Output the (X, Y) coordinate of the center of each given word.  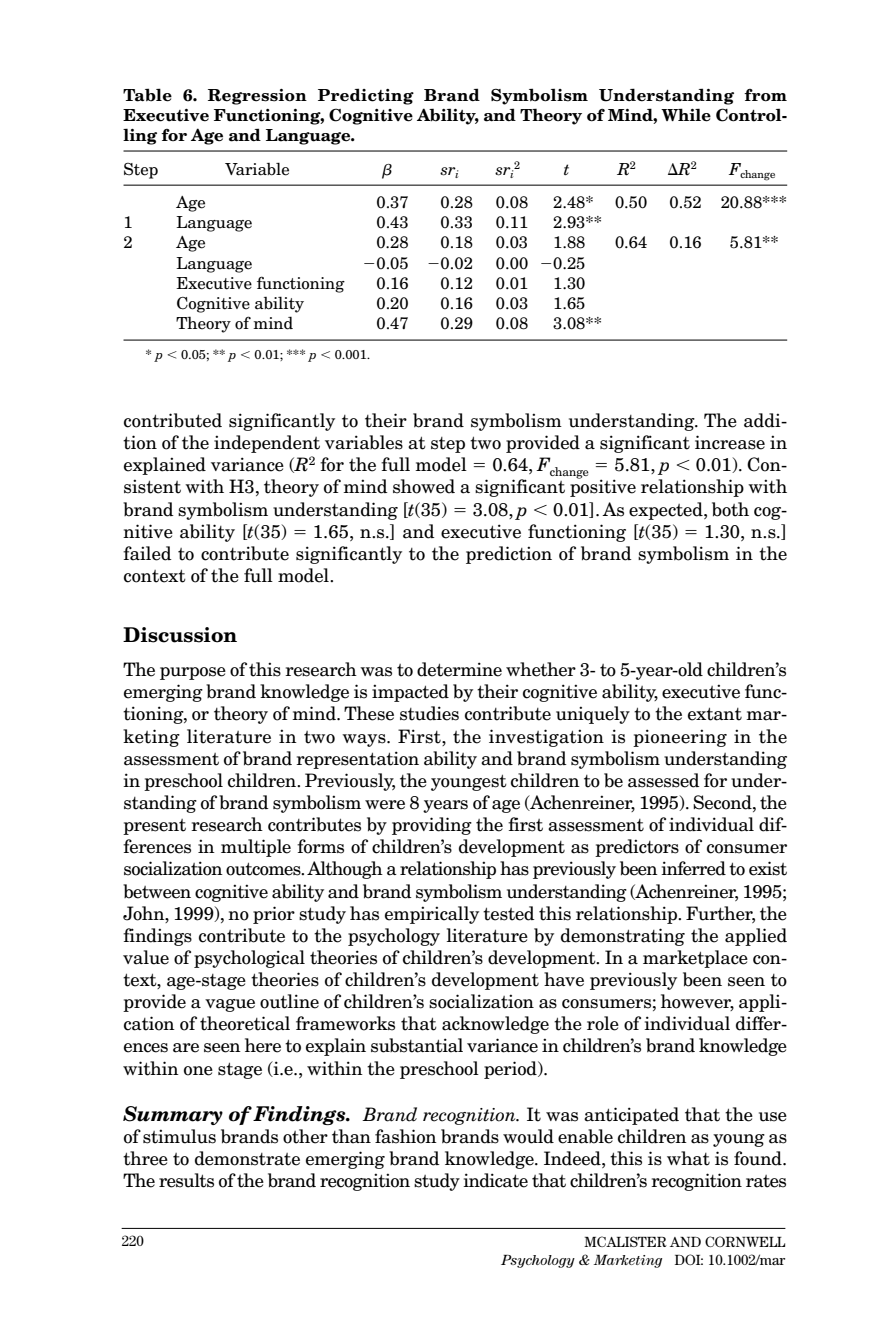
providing (432, 826)
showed (424, 486)
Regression (257, 97)
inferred (693, 868)
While (686, 115)
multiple (256, 848)
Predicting (366, 96)
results (186, 1180)
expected (667, 511)
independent (267, 444)
